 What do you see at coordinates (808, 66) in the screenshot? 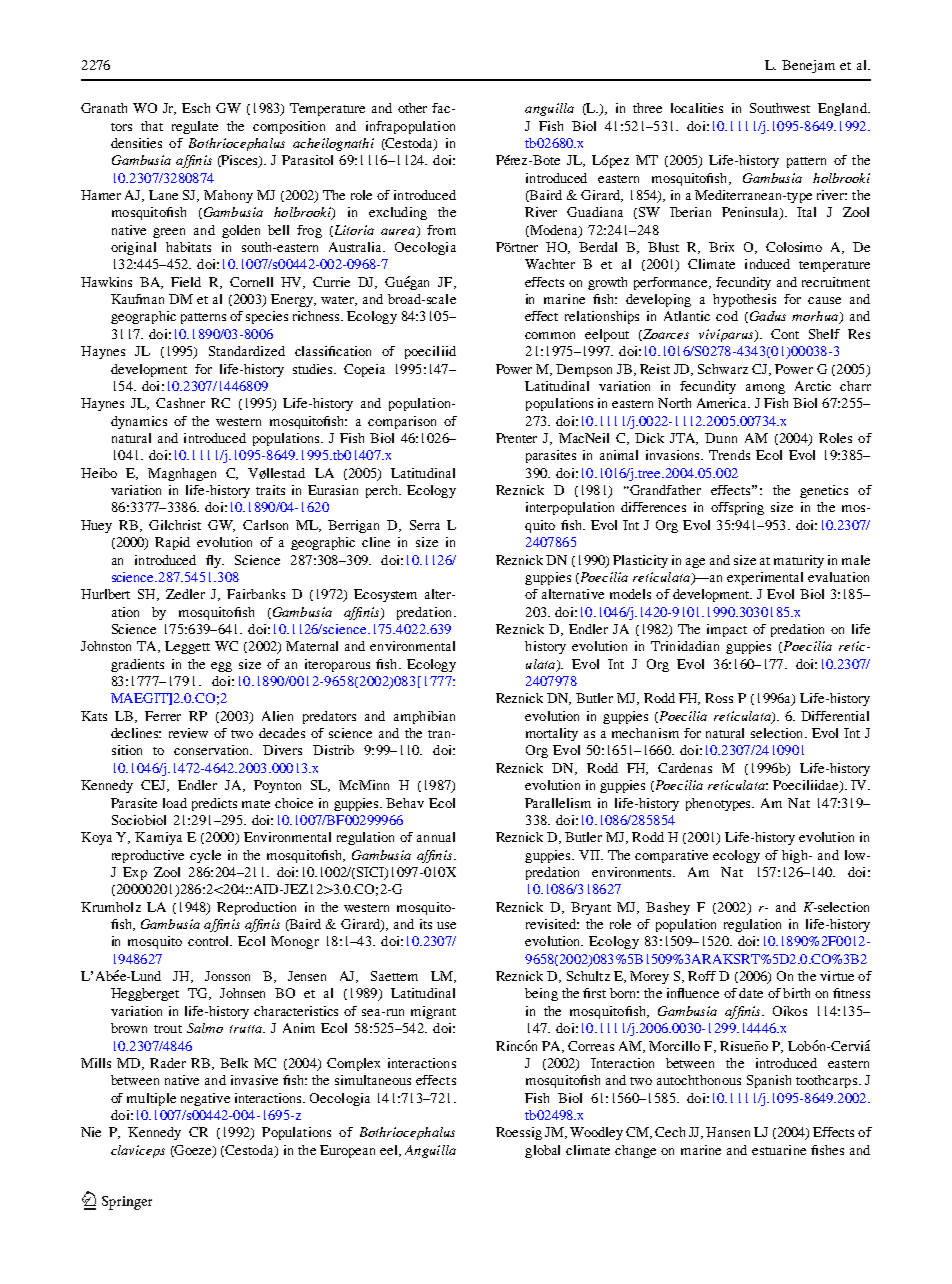
I see `Benejam` at bounding box center [808, 66].
